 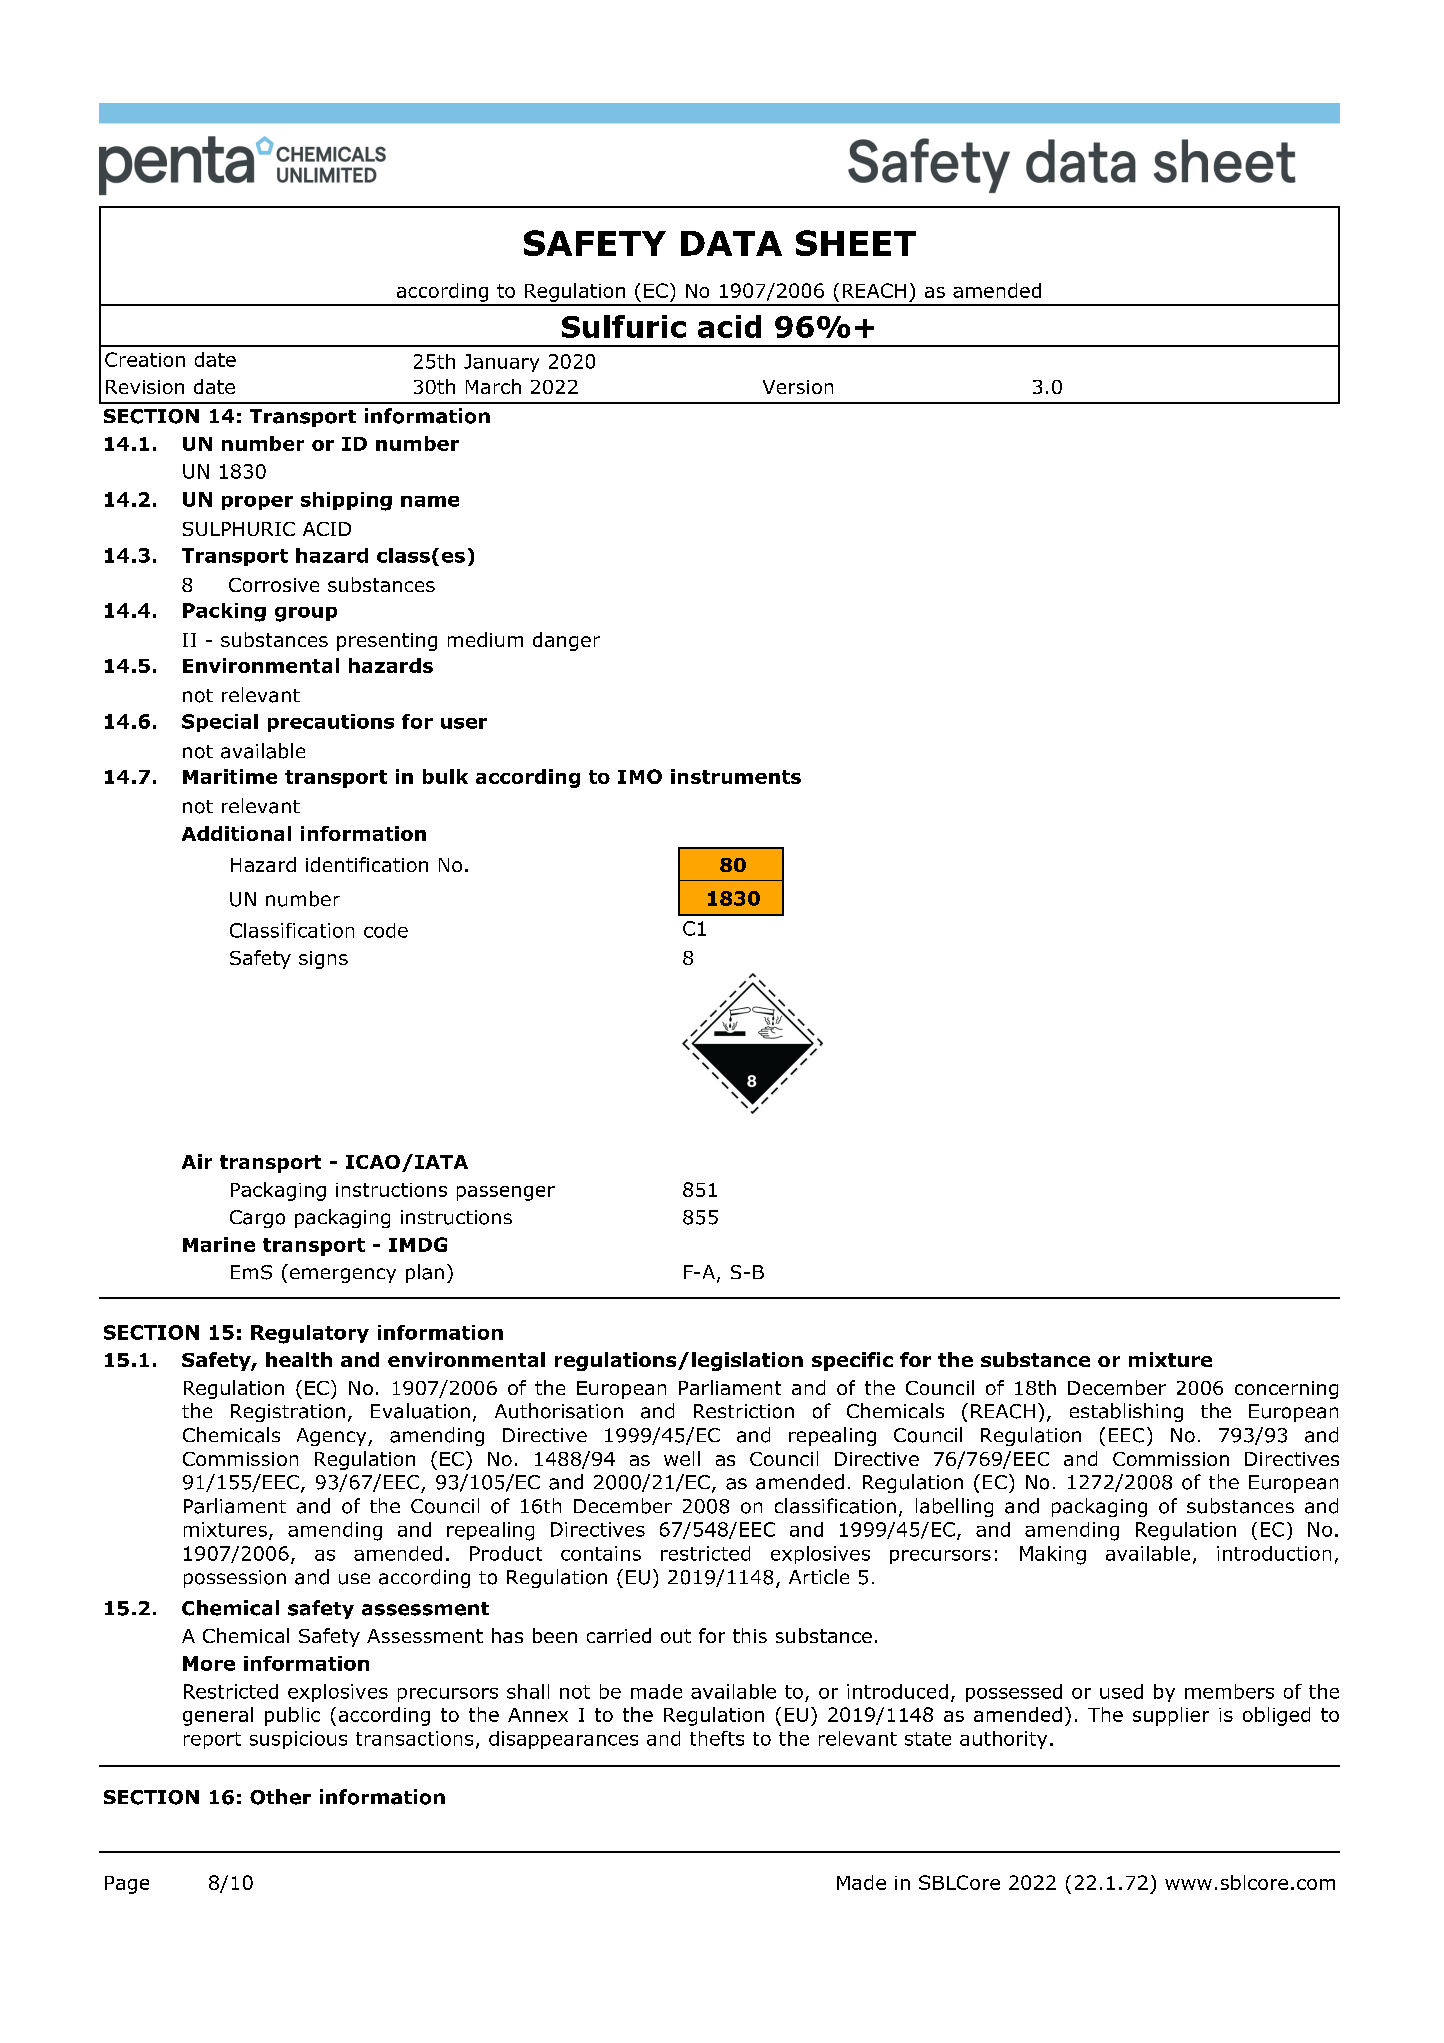 I want to click on Air, so click(x=197, y=1161).
